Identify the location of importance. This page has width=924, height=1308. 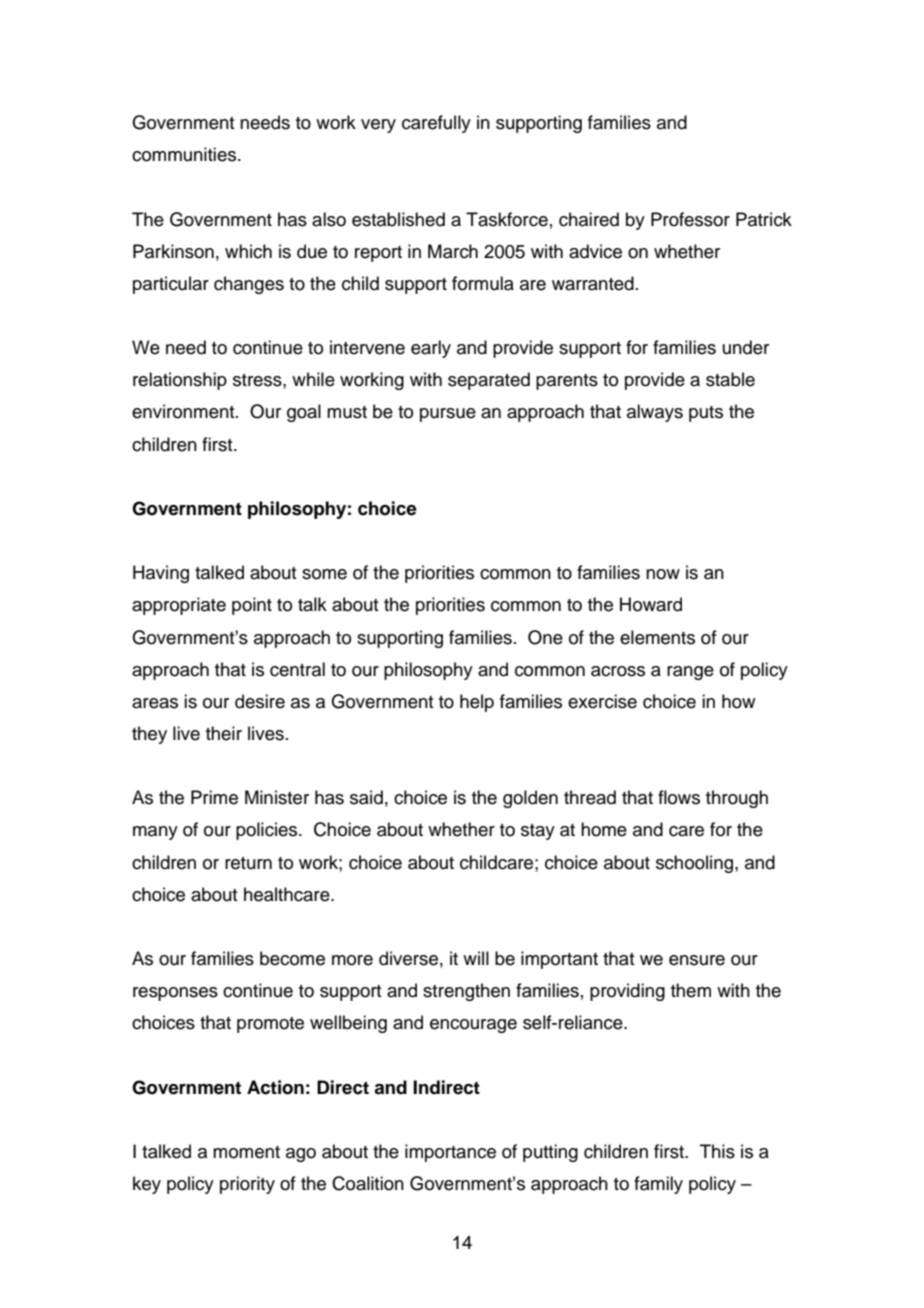
(450, 1153).
